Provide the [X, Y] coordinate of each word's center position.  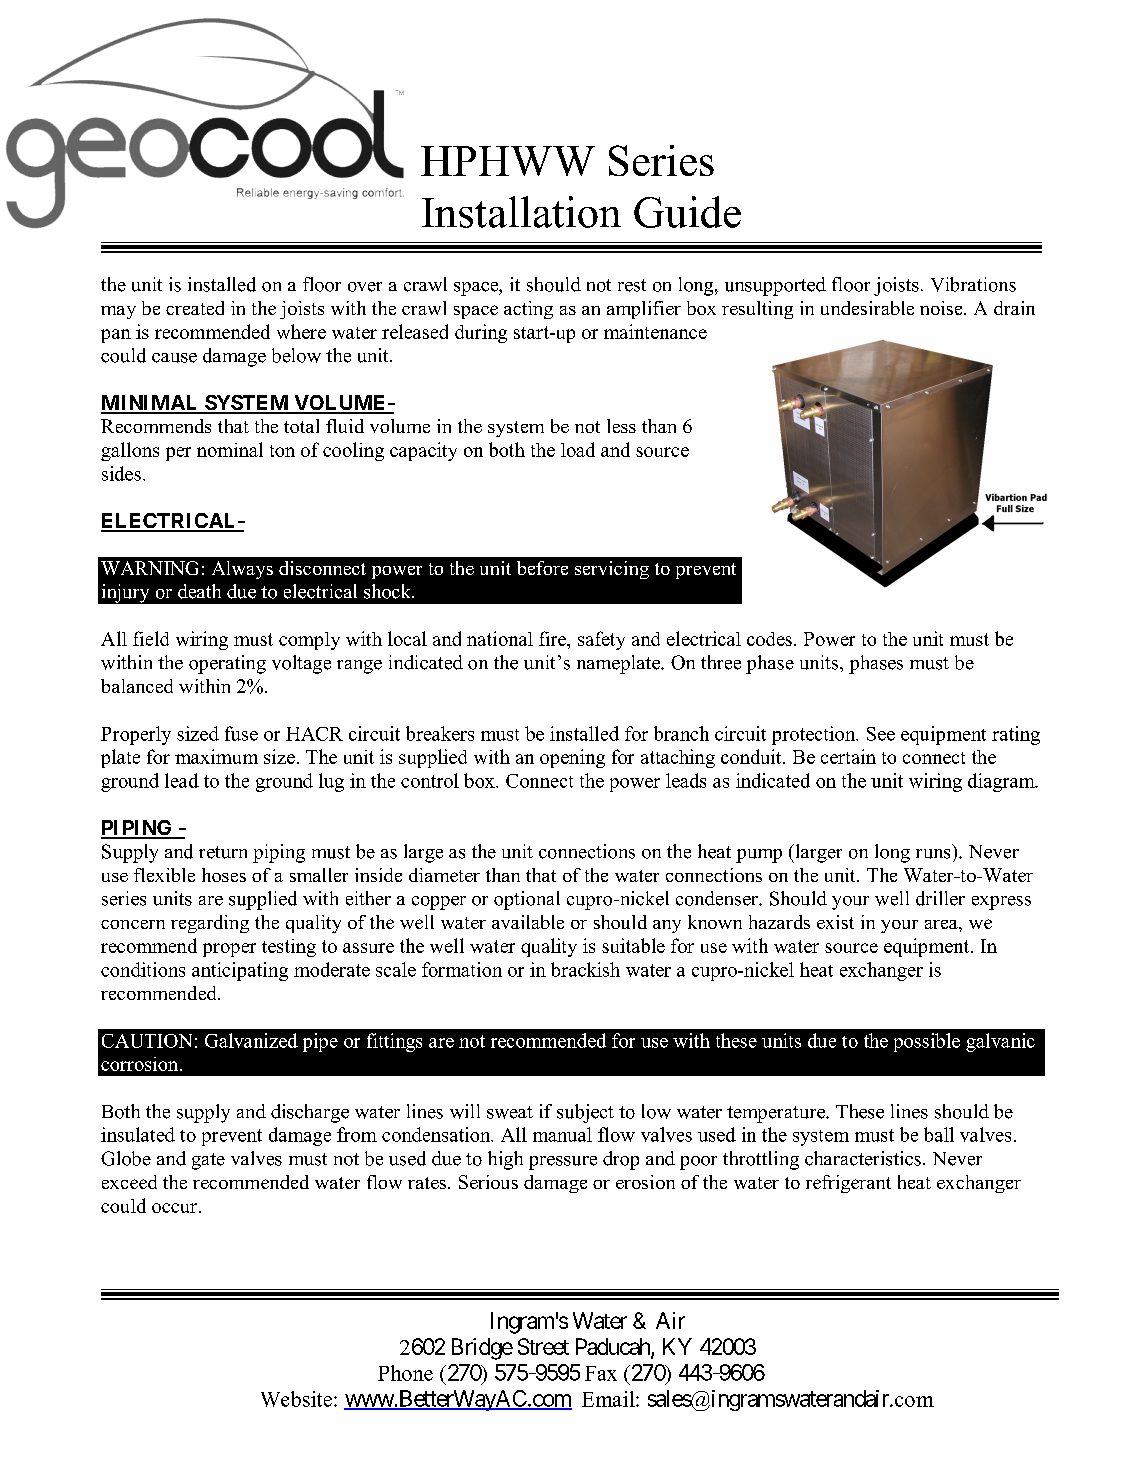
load [578, 449]
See [881, 734]
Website [296, 1399]
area [942, 924]
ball [939, 1134]
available [528, 922]
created [195, 308]
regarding [210, 924]
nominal [230, 449]
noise [942, 308]
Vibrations [973, 284]
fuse [241, 733]
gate [208, 1161]
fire [554, 640]
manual [562, 1134]
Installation [521, 212]
